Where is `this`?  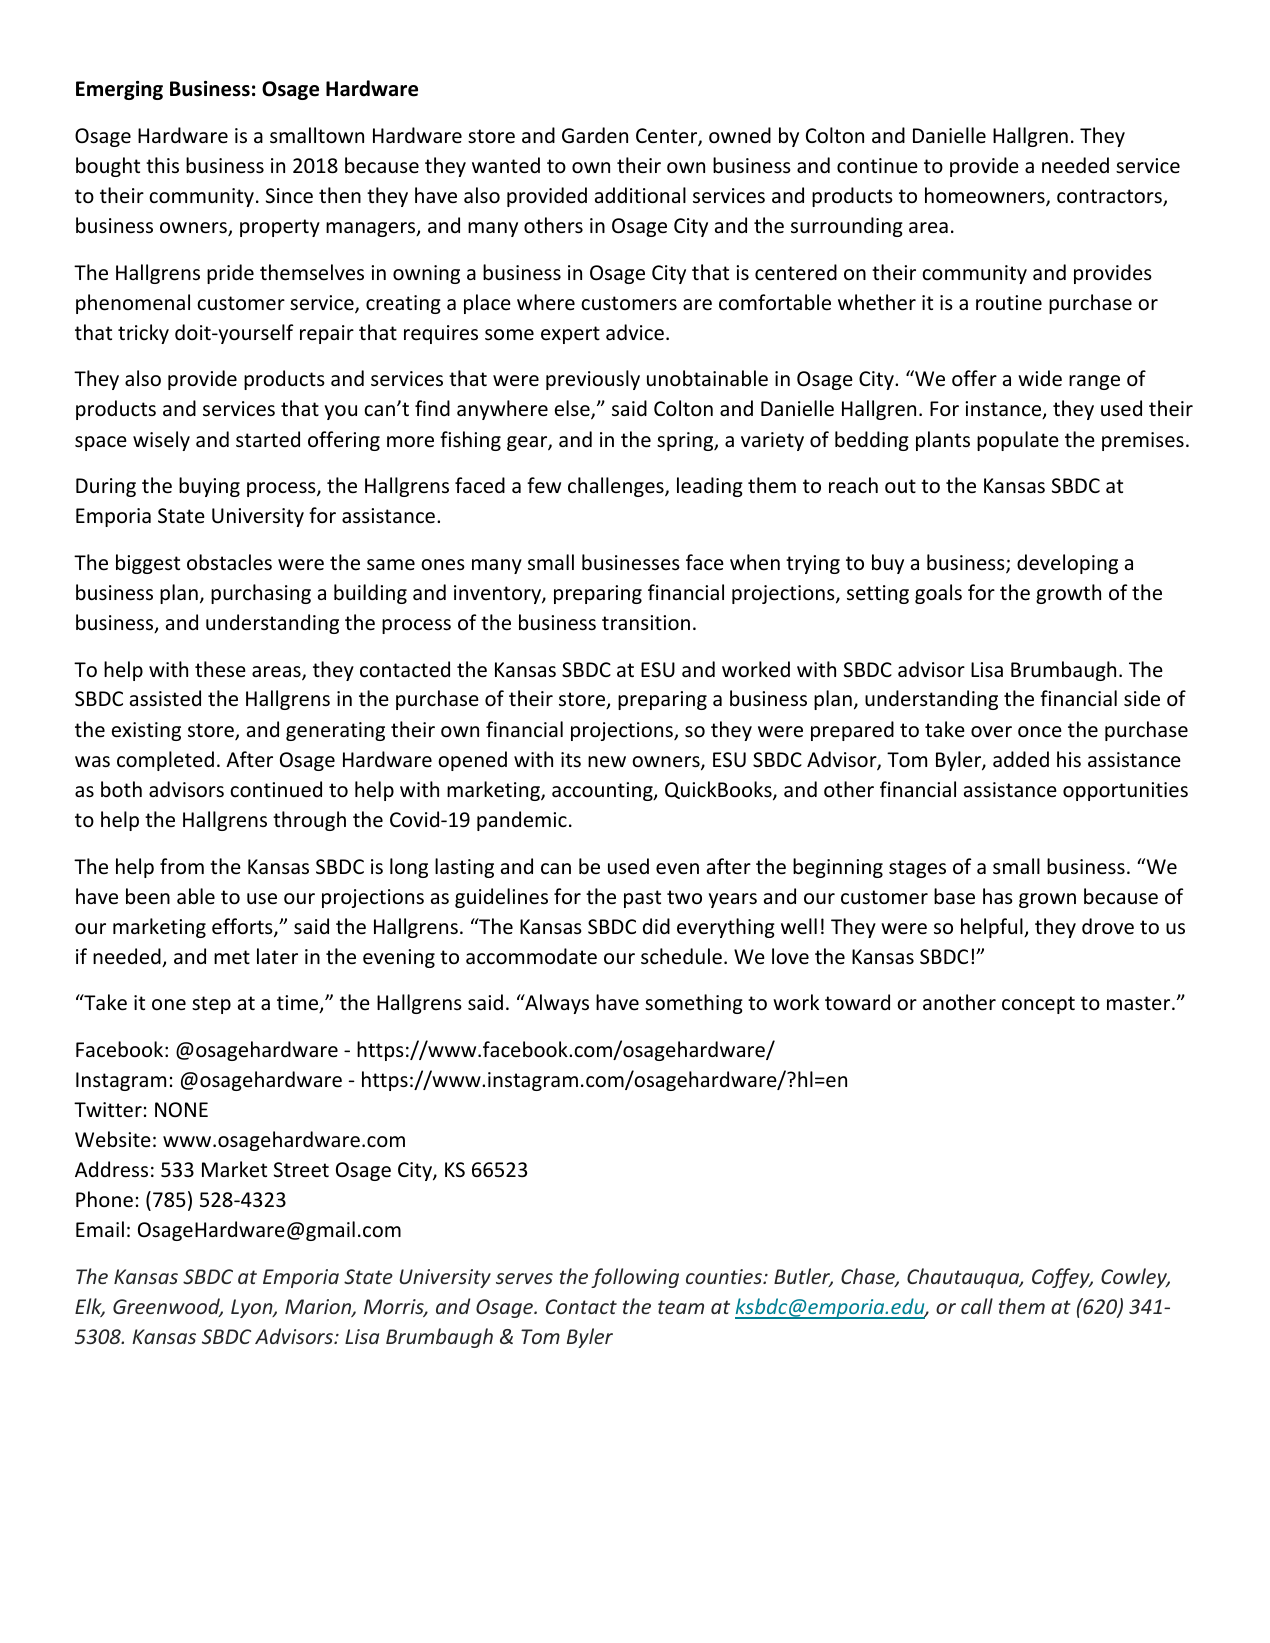 this is located at coordinates (162, 165).
